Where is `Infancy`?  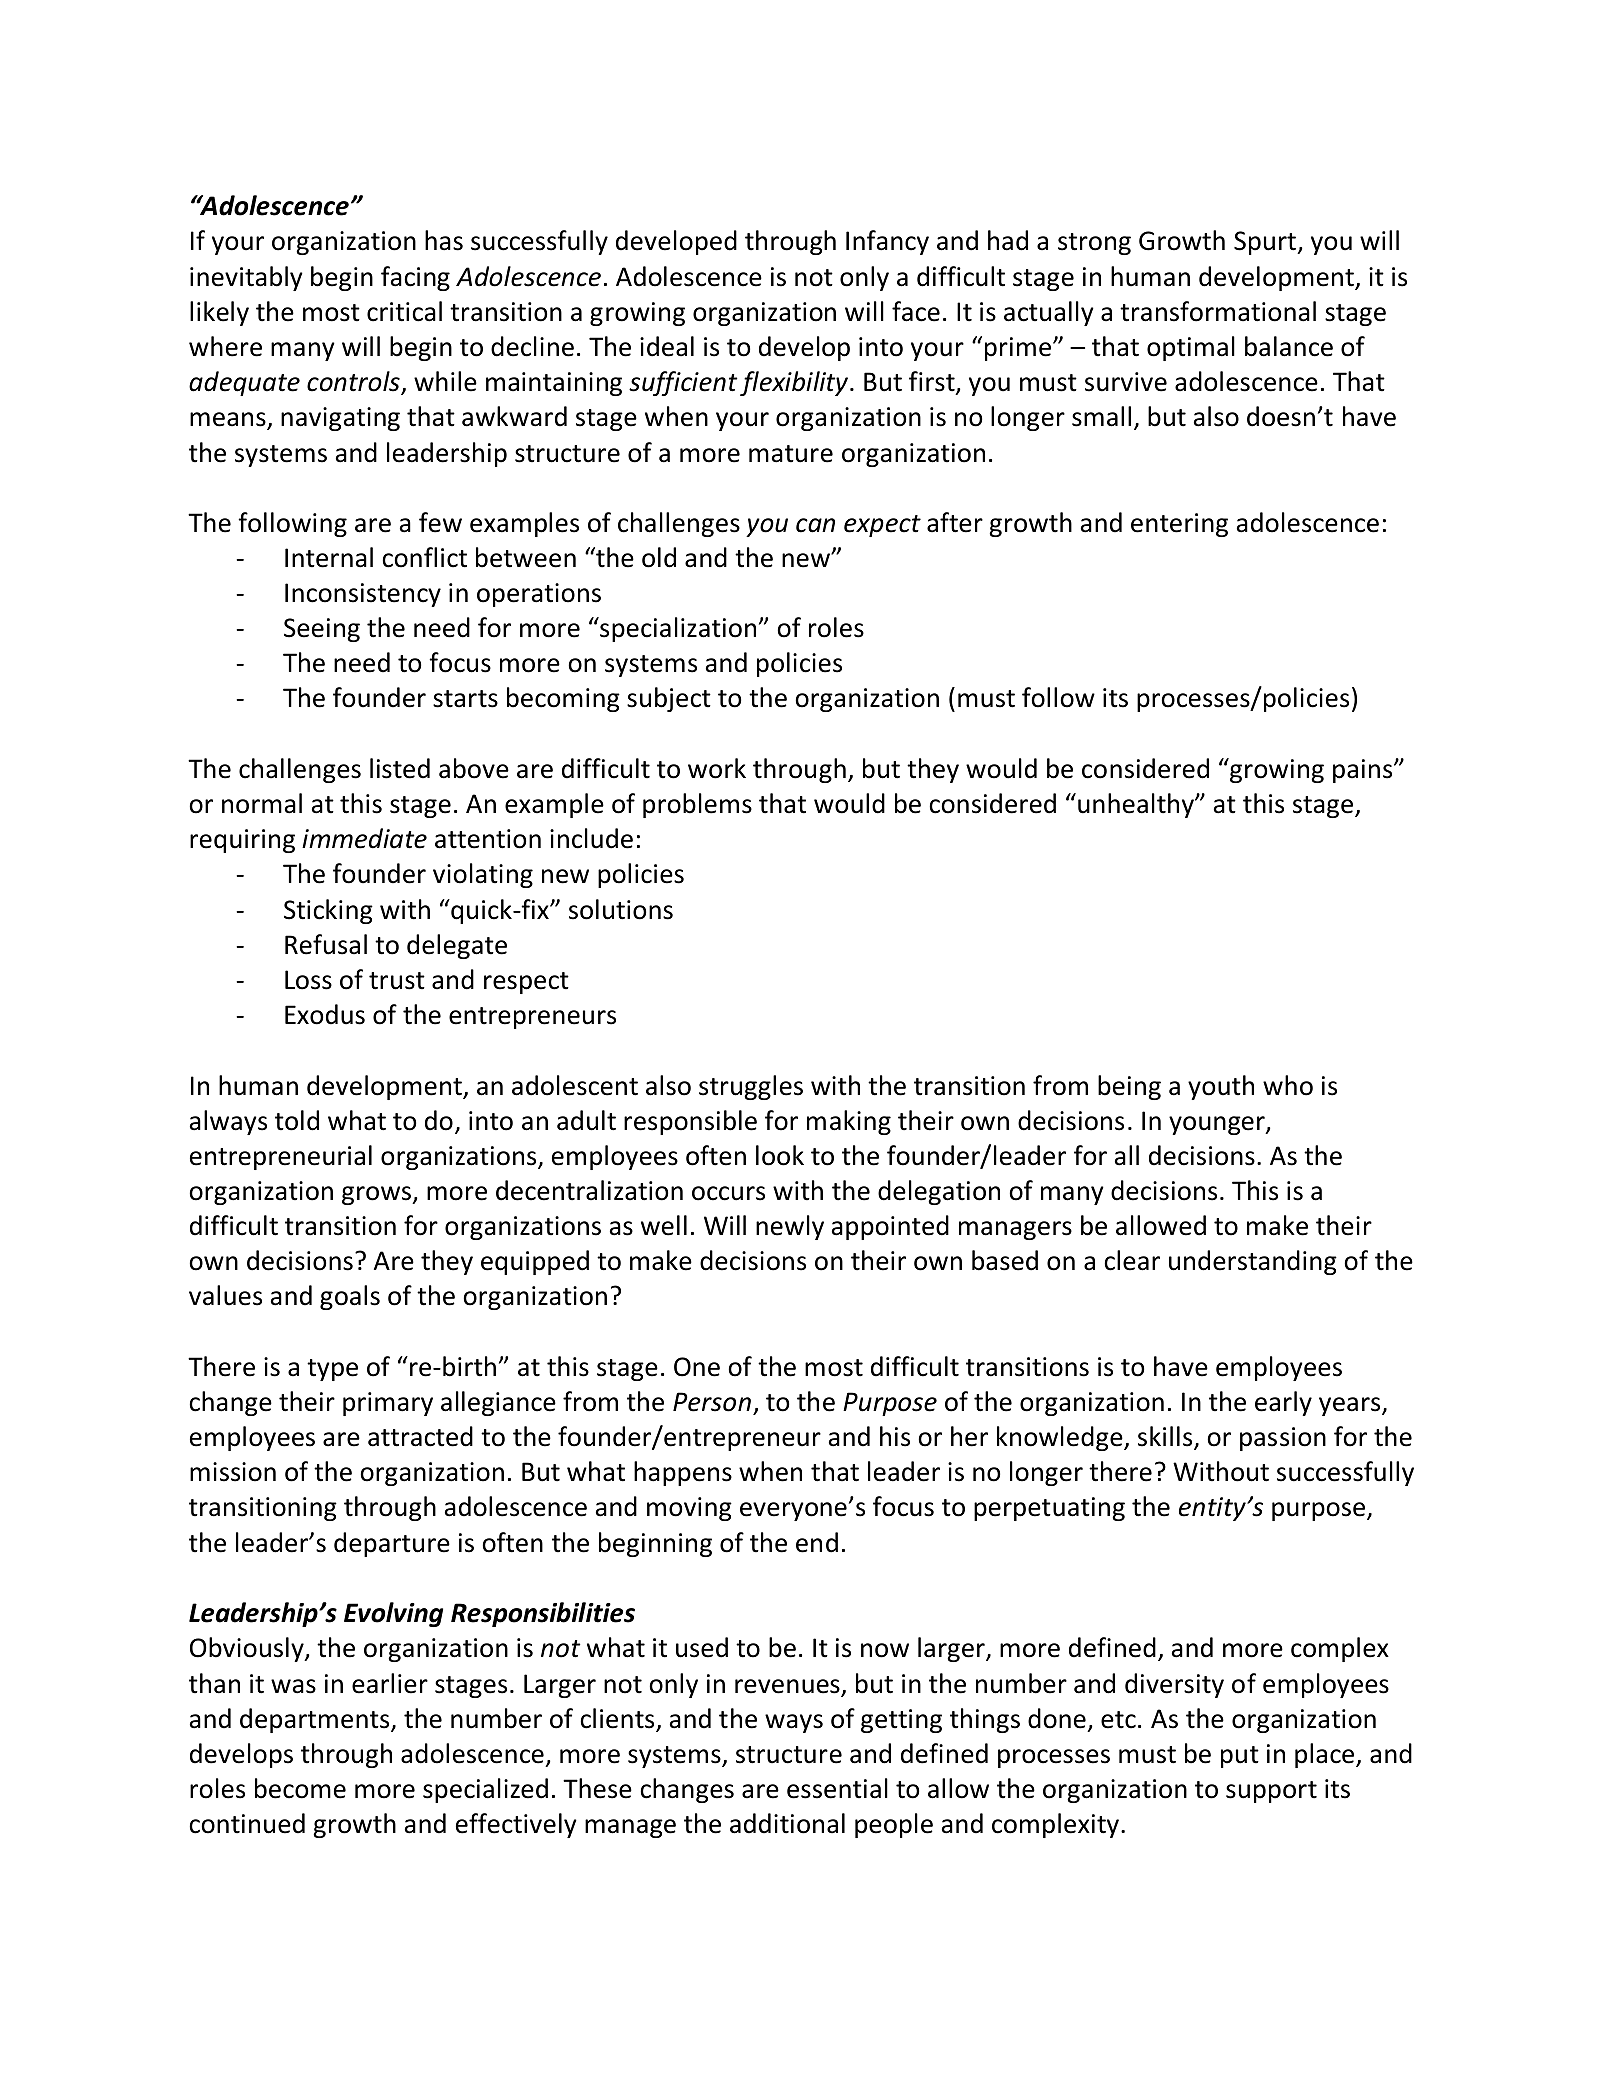
Infancy is located at coordinates (887, 242).
